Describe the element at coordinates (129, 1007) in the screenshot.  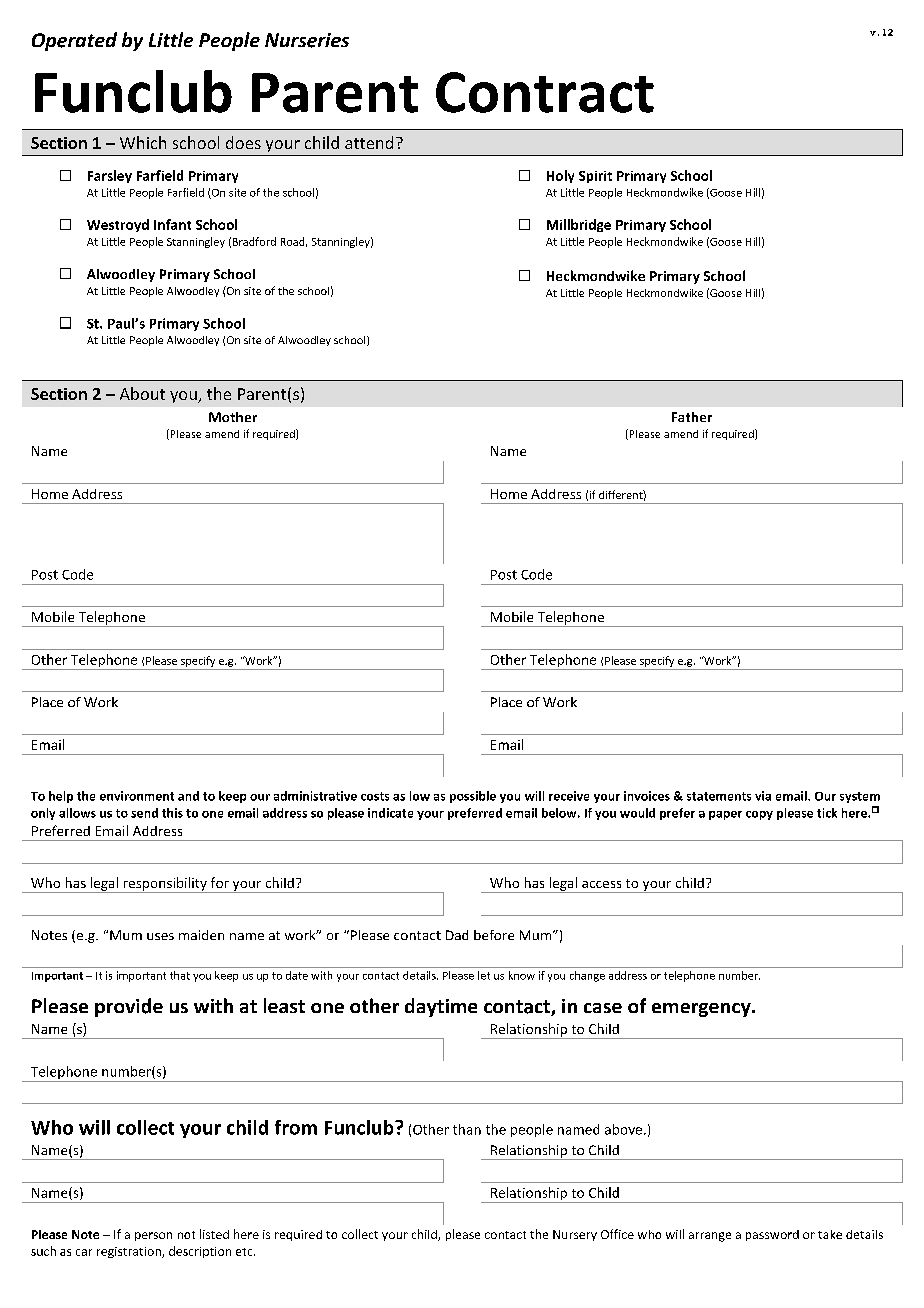
I see `provide` at that location.
